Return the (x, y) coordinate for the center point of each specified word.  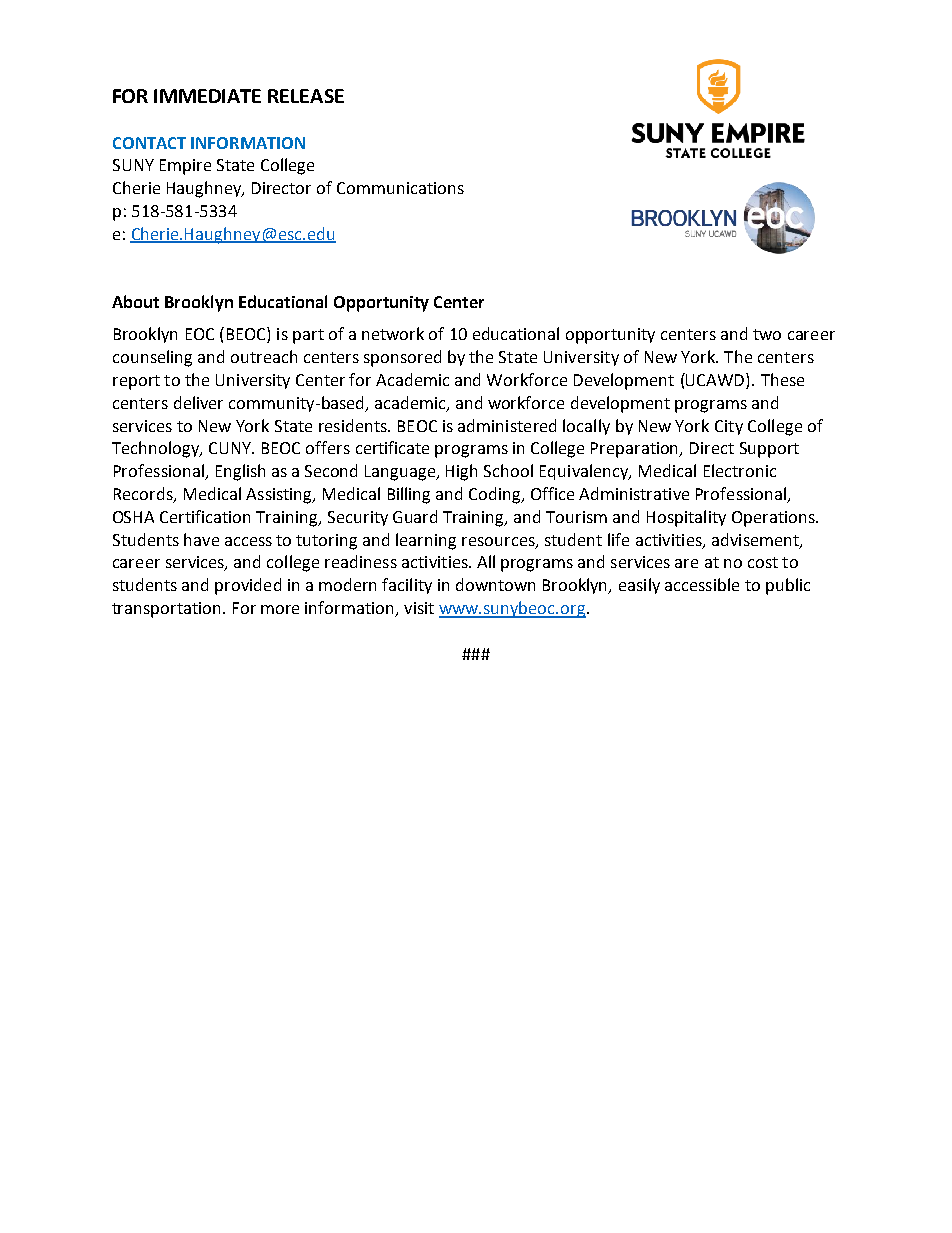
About (135, 301)
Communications (400, 188)
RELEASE (306, 96)
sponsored (402, 358)
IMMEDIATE (207, 96)
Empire (185, 167)
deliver (198, 402)
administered (507, 425)
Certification (205, 516)
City (729, 427)
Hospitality (686, 518)
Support (769, 450)
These (782, 379)
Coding (496, 495)
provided (248, 586)
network (393, 333)
